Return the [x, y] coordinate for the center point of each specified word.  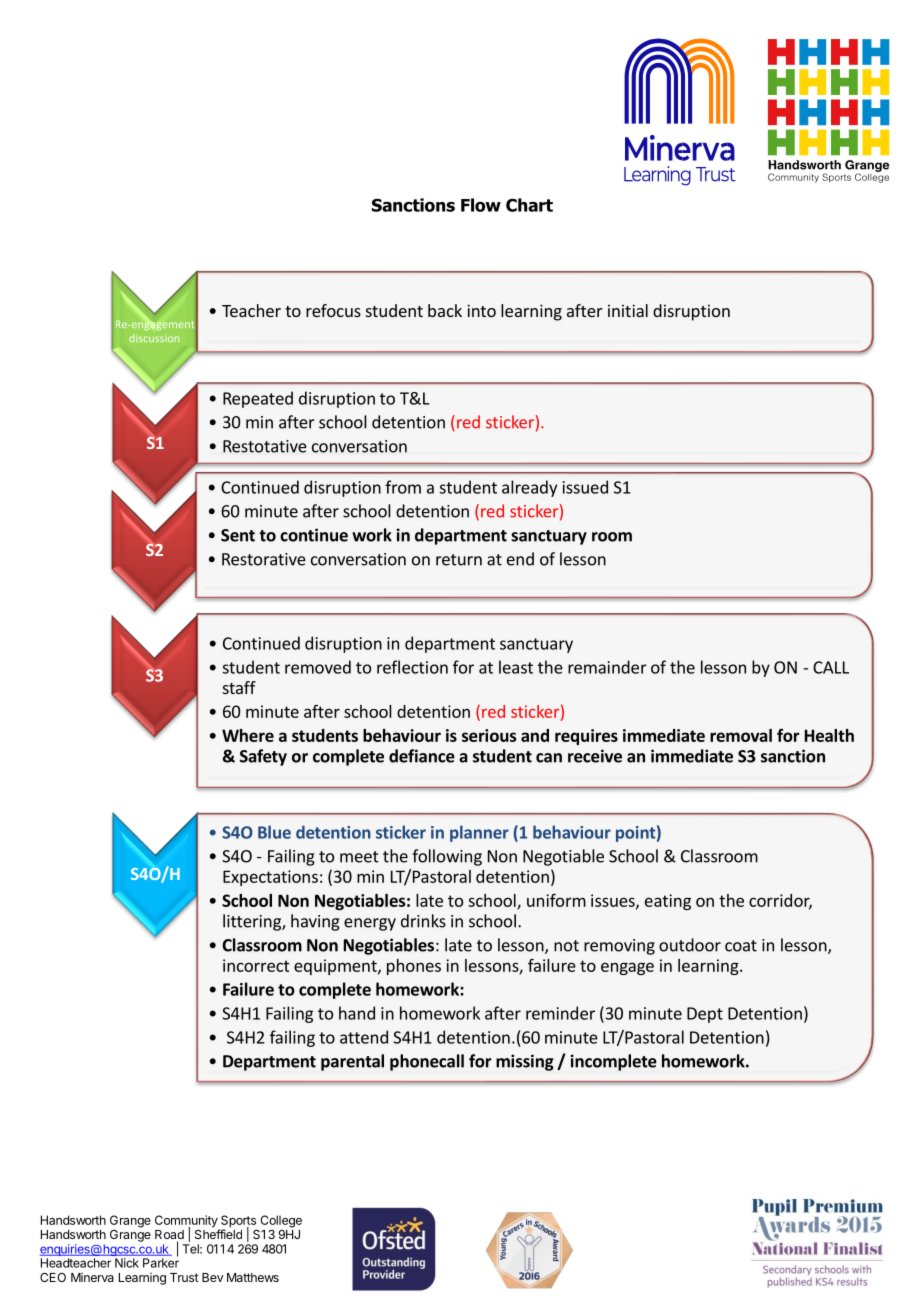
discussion [154, 338]
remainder [607, 667]
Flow [481, 205]
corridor [780, 901]
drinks [423, 921]
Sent [238, 535]
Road [169, 1236]
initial [628, 310]
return [459, 560]
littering [253, 922]
